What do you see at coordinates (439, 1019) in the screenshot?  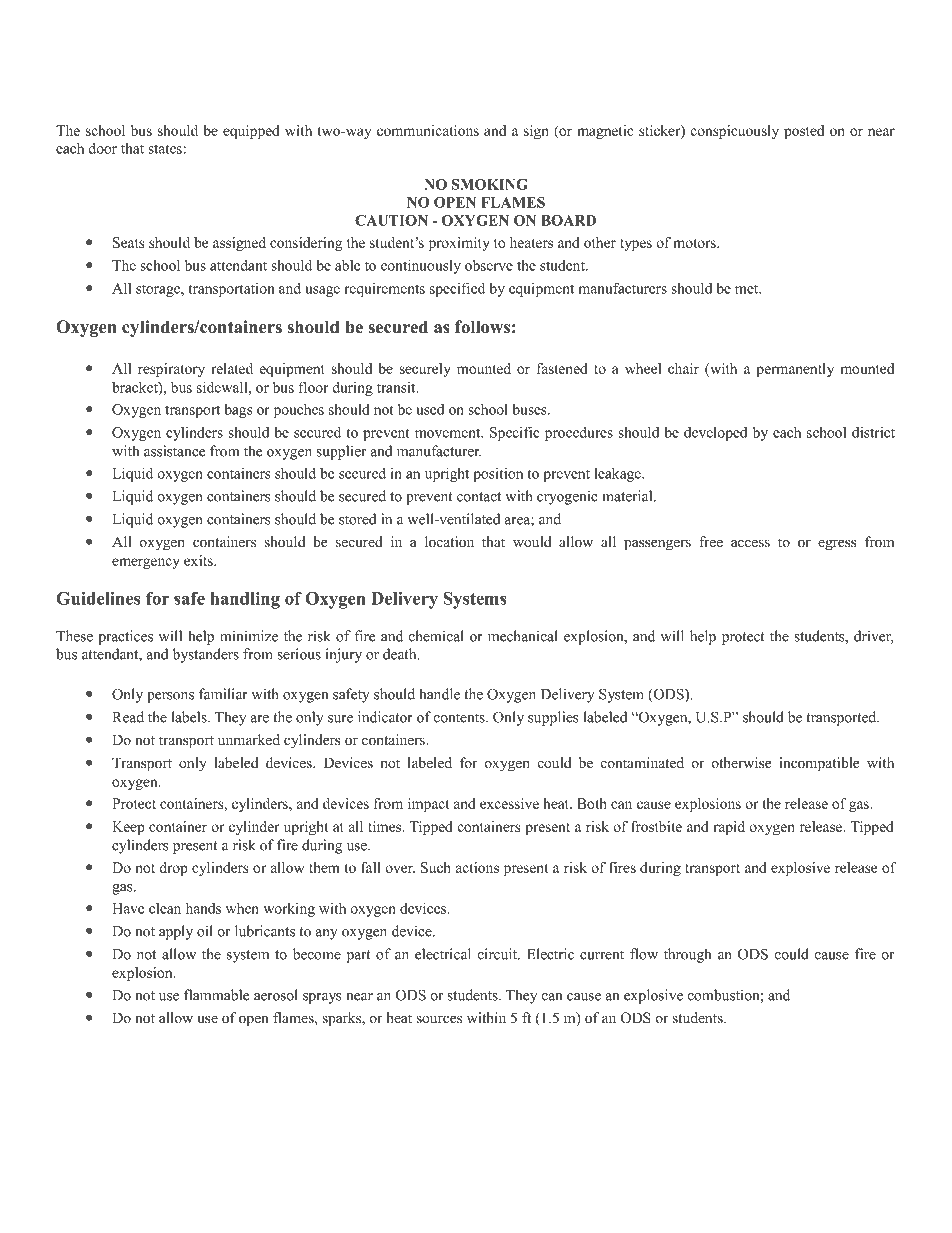 I see `sources` at bounding box center [439, 1019].
